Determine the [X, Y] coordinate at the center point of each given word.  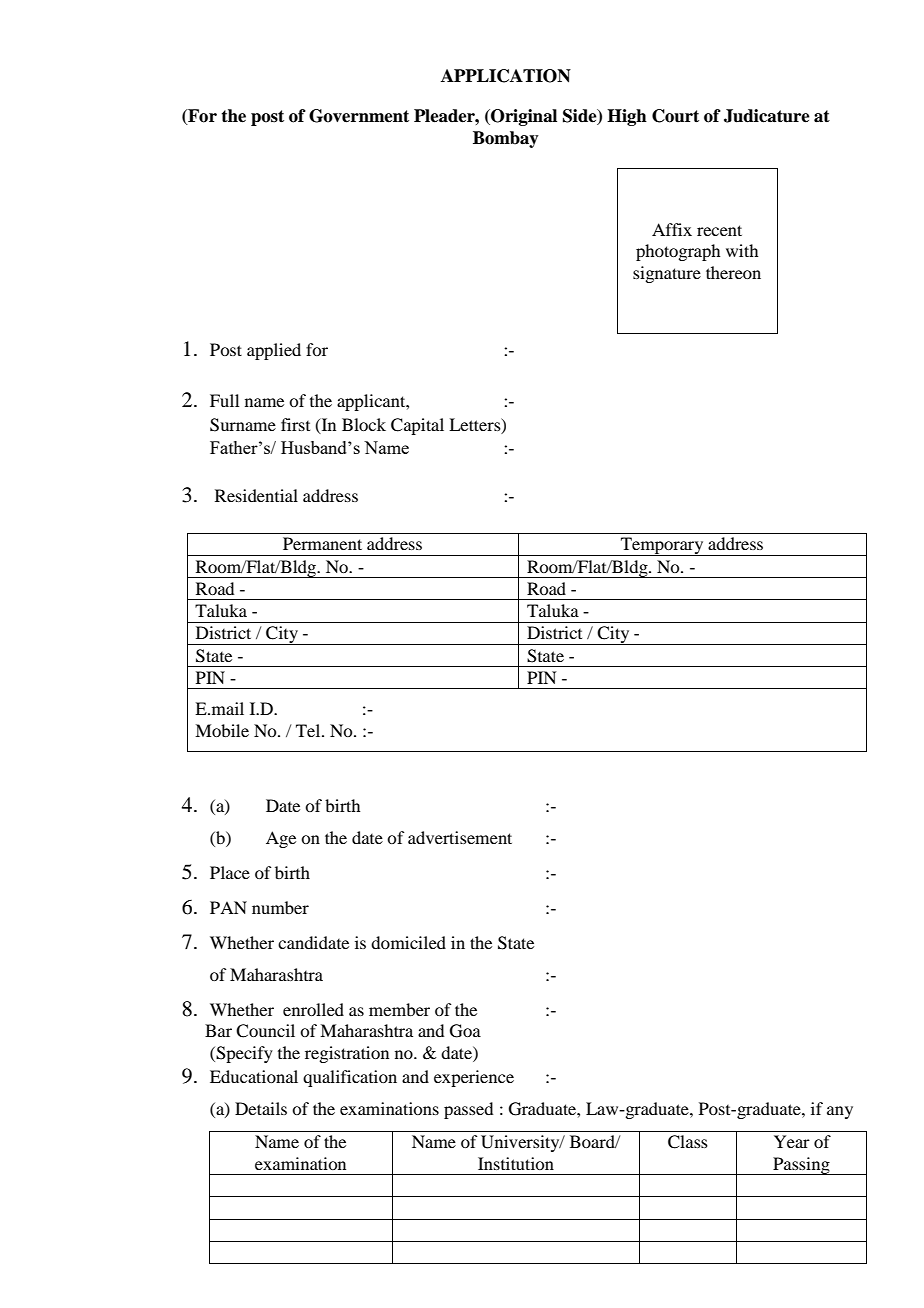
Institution [516, 1163]
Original [523, 117]
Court [675, 116]
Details [261, 1108]
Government [359, 116]
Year [792, 1141]
